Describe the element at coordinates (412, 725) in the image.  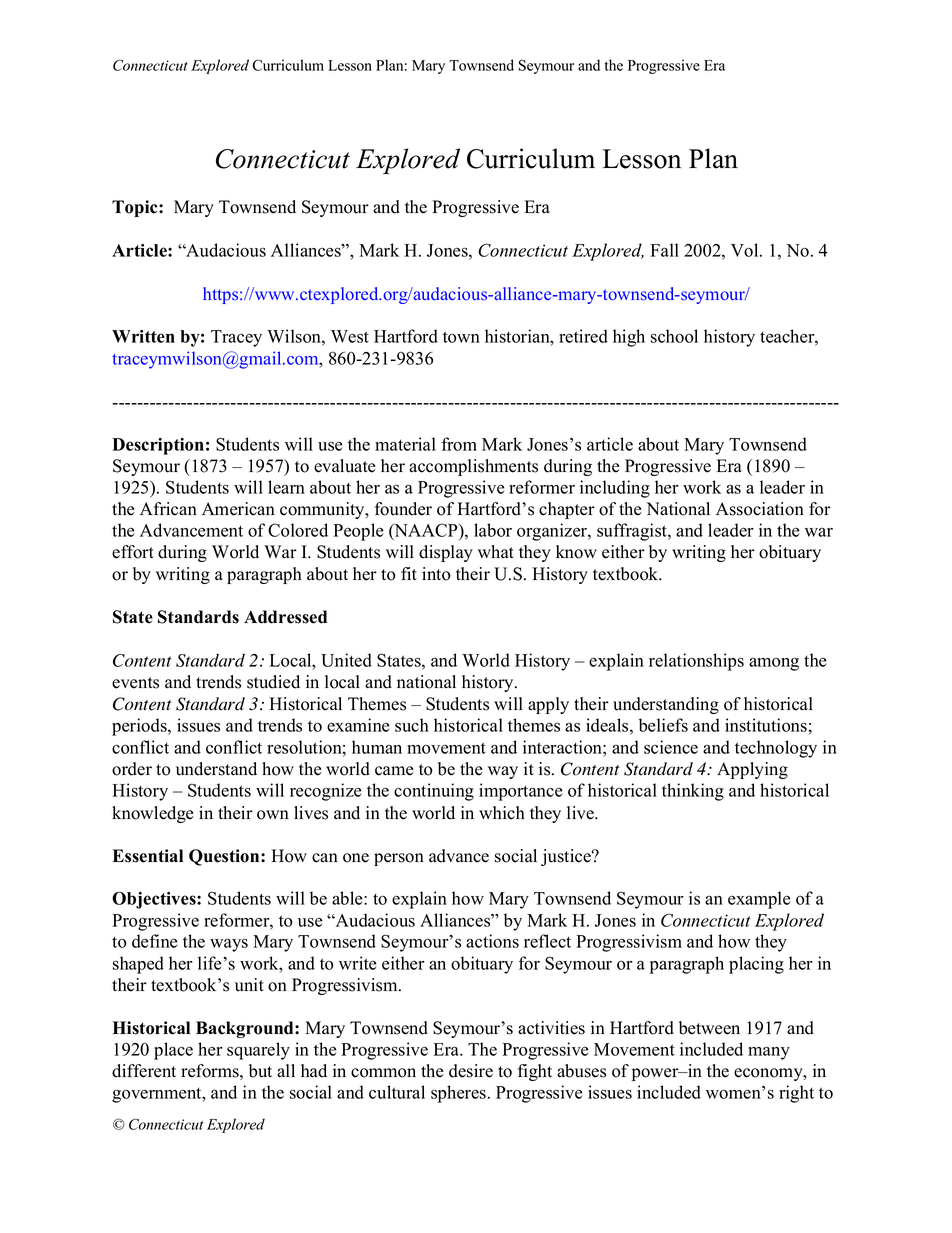
I see `such` at that location.
